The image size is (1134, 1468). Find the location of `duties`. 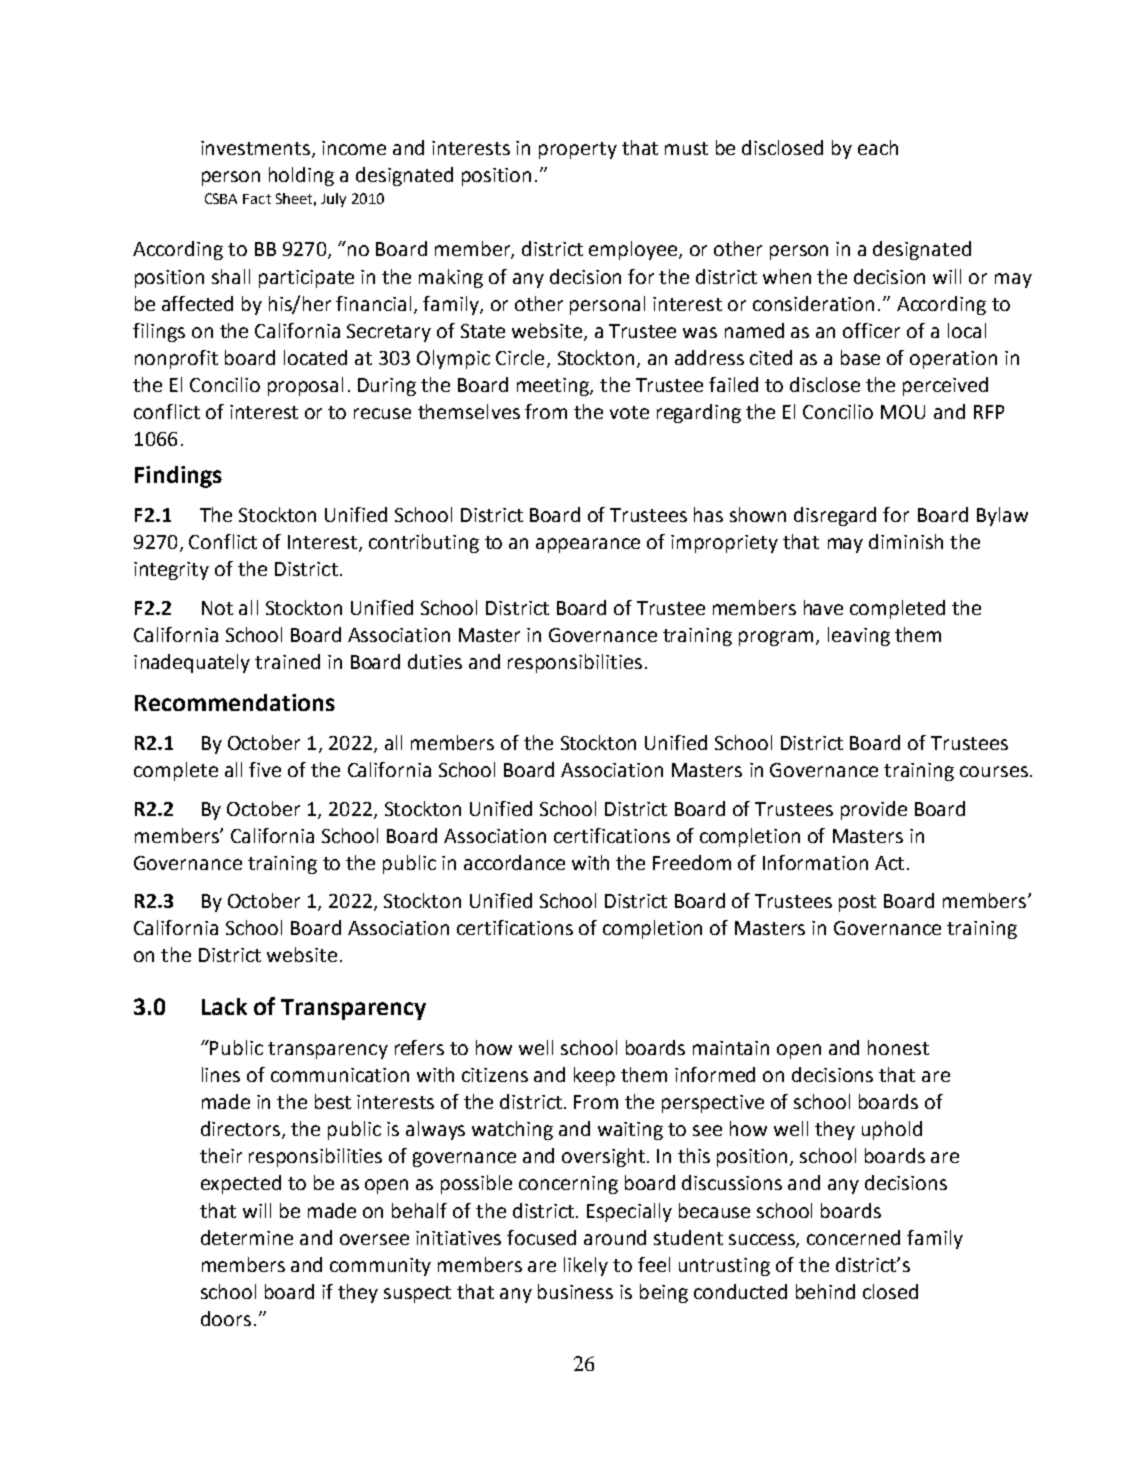

duties is located at coordinates (435, 661).
